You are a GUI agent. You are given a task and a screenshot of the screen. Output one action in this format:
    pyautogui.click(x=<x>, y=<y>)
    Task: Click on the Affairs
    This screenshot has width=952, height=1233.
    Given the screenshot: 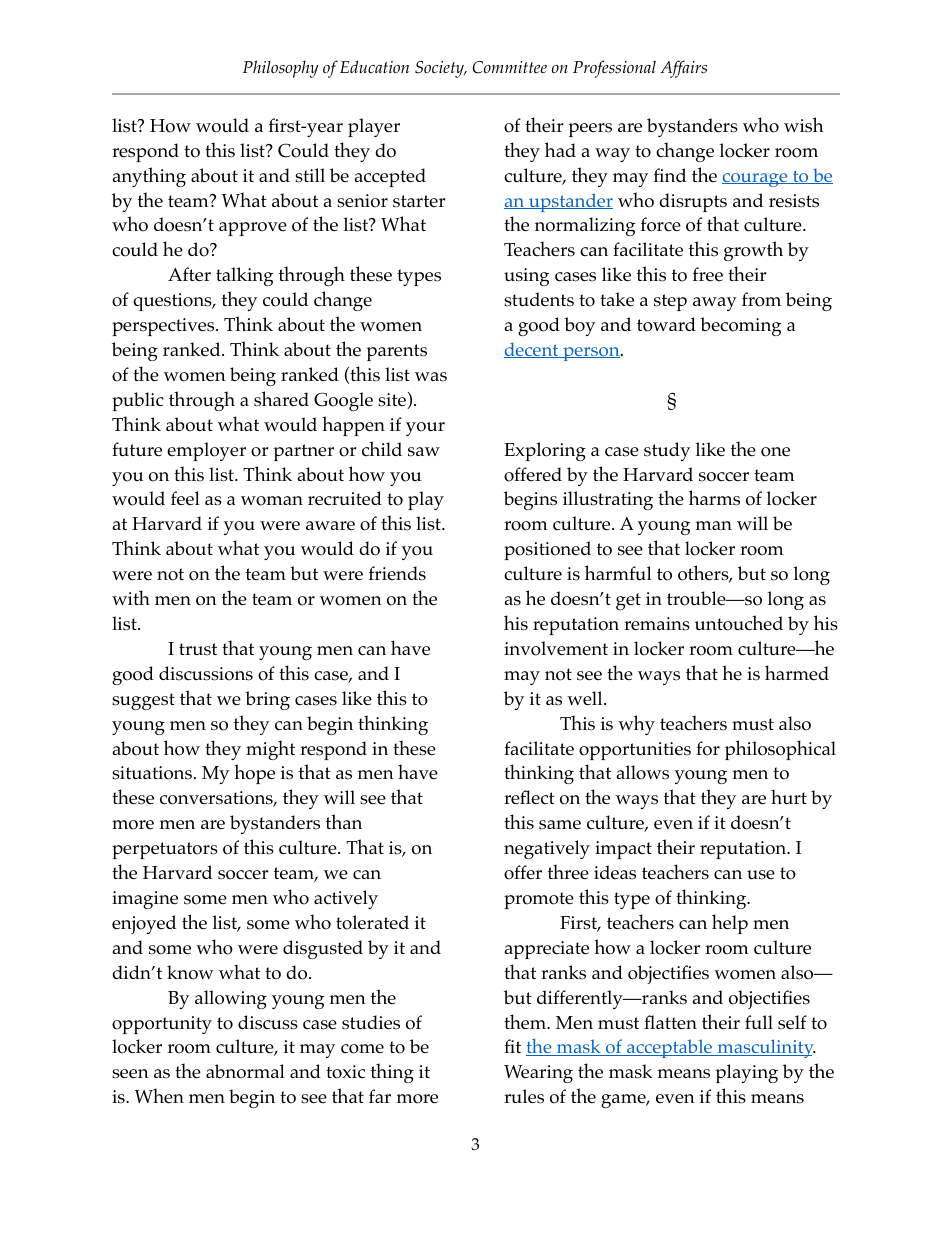 What is the action you would take?
    pyautogui.click(x=683, y=69)
